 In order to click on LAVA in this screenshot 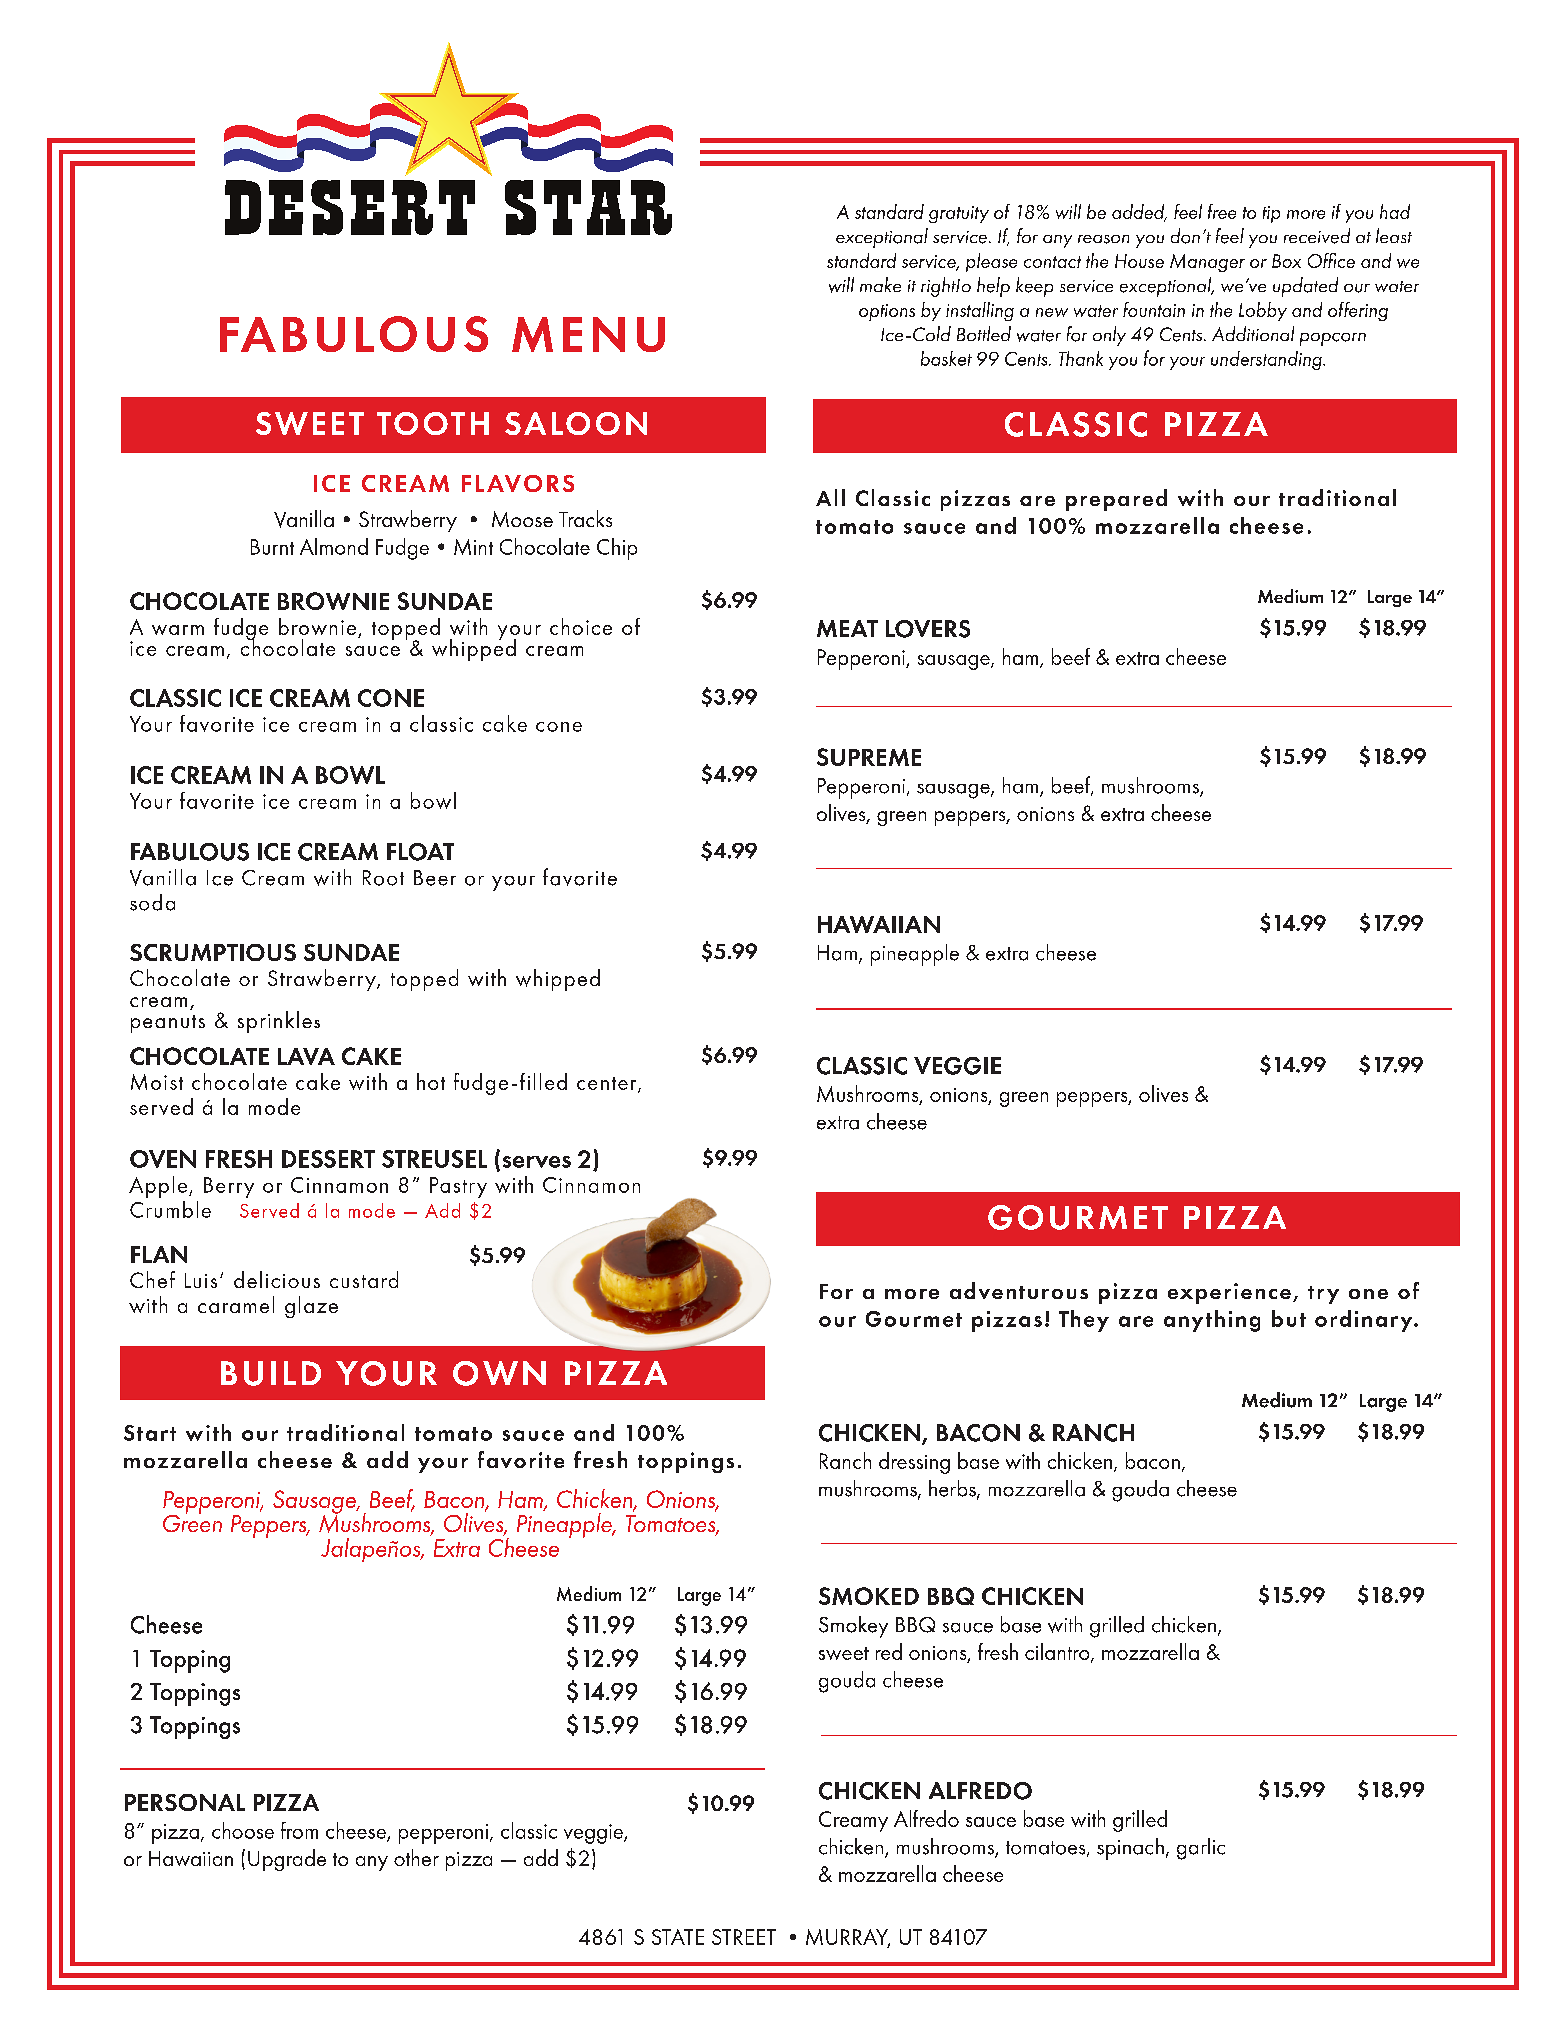, I will do `click(306, 1056)`.
